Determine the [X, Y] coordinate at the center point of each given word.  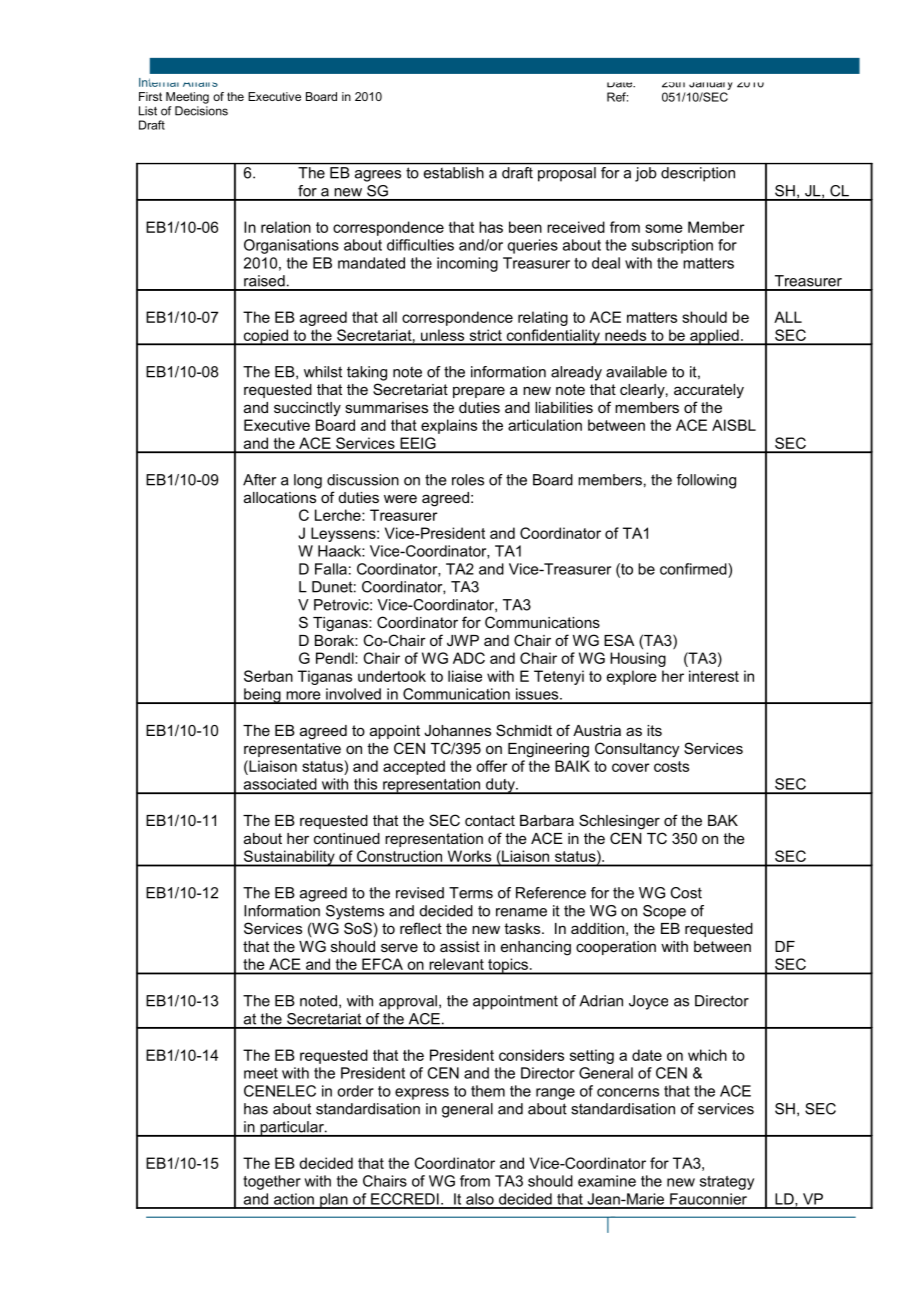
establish [454, 173]
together [272, 1182]
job [645, 174]
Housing [638, 659]
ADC [469, 658]
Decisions [201, 111]
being [262, 696]
